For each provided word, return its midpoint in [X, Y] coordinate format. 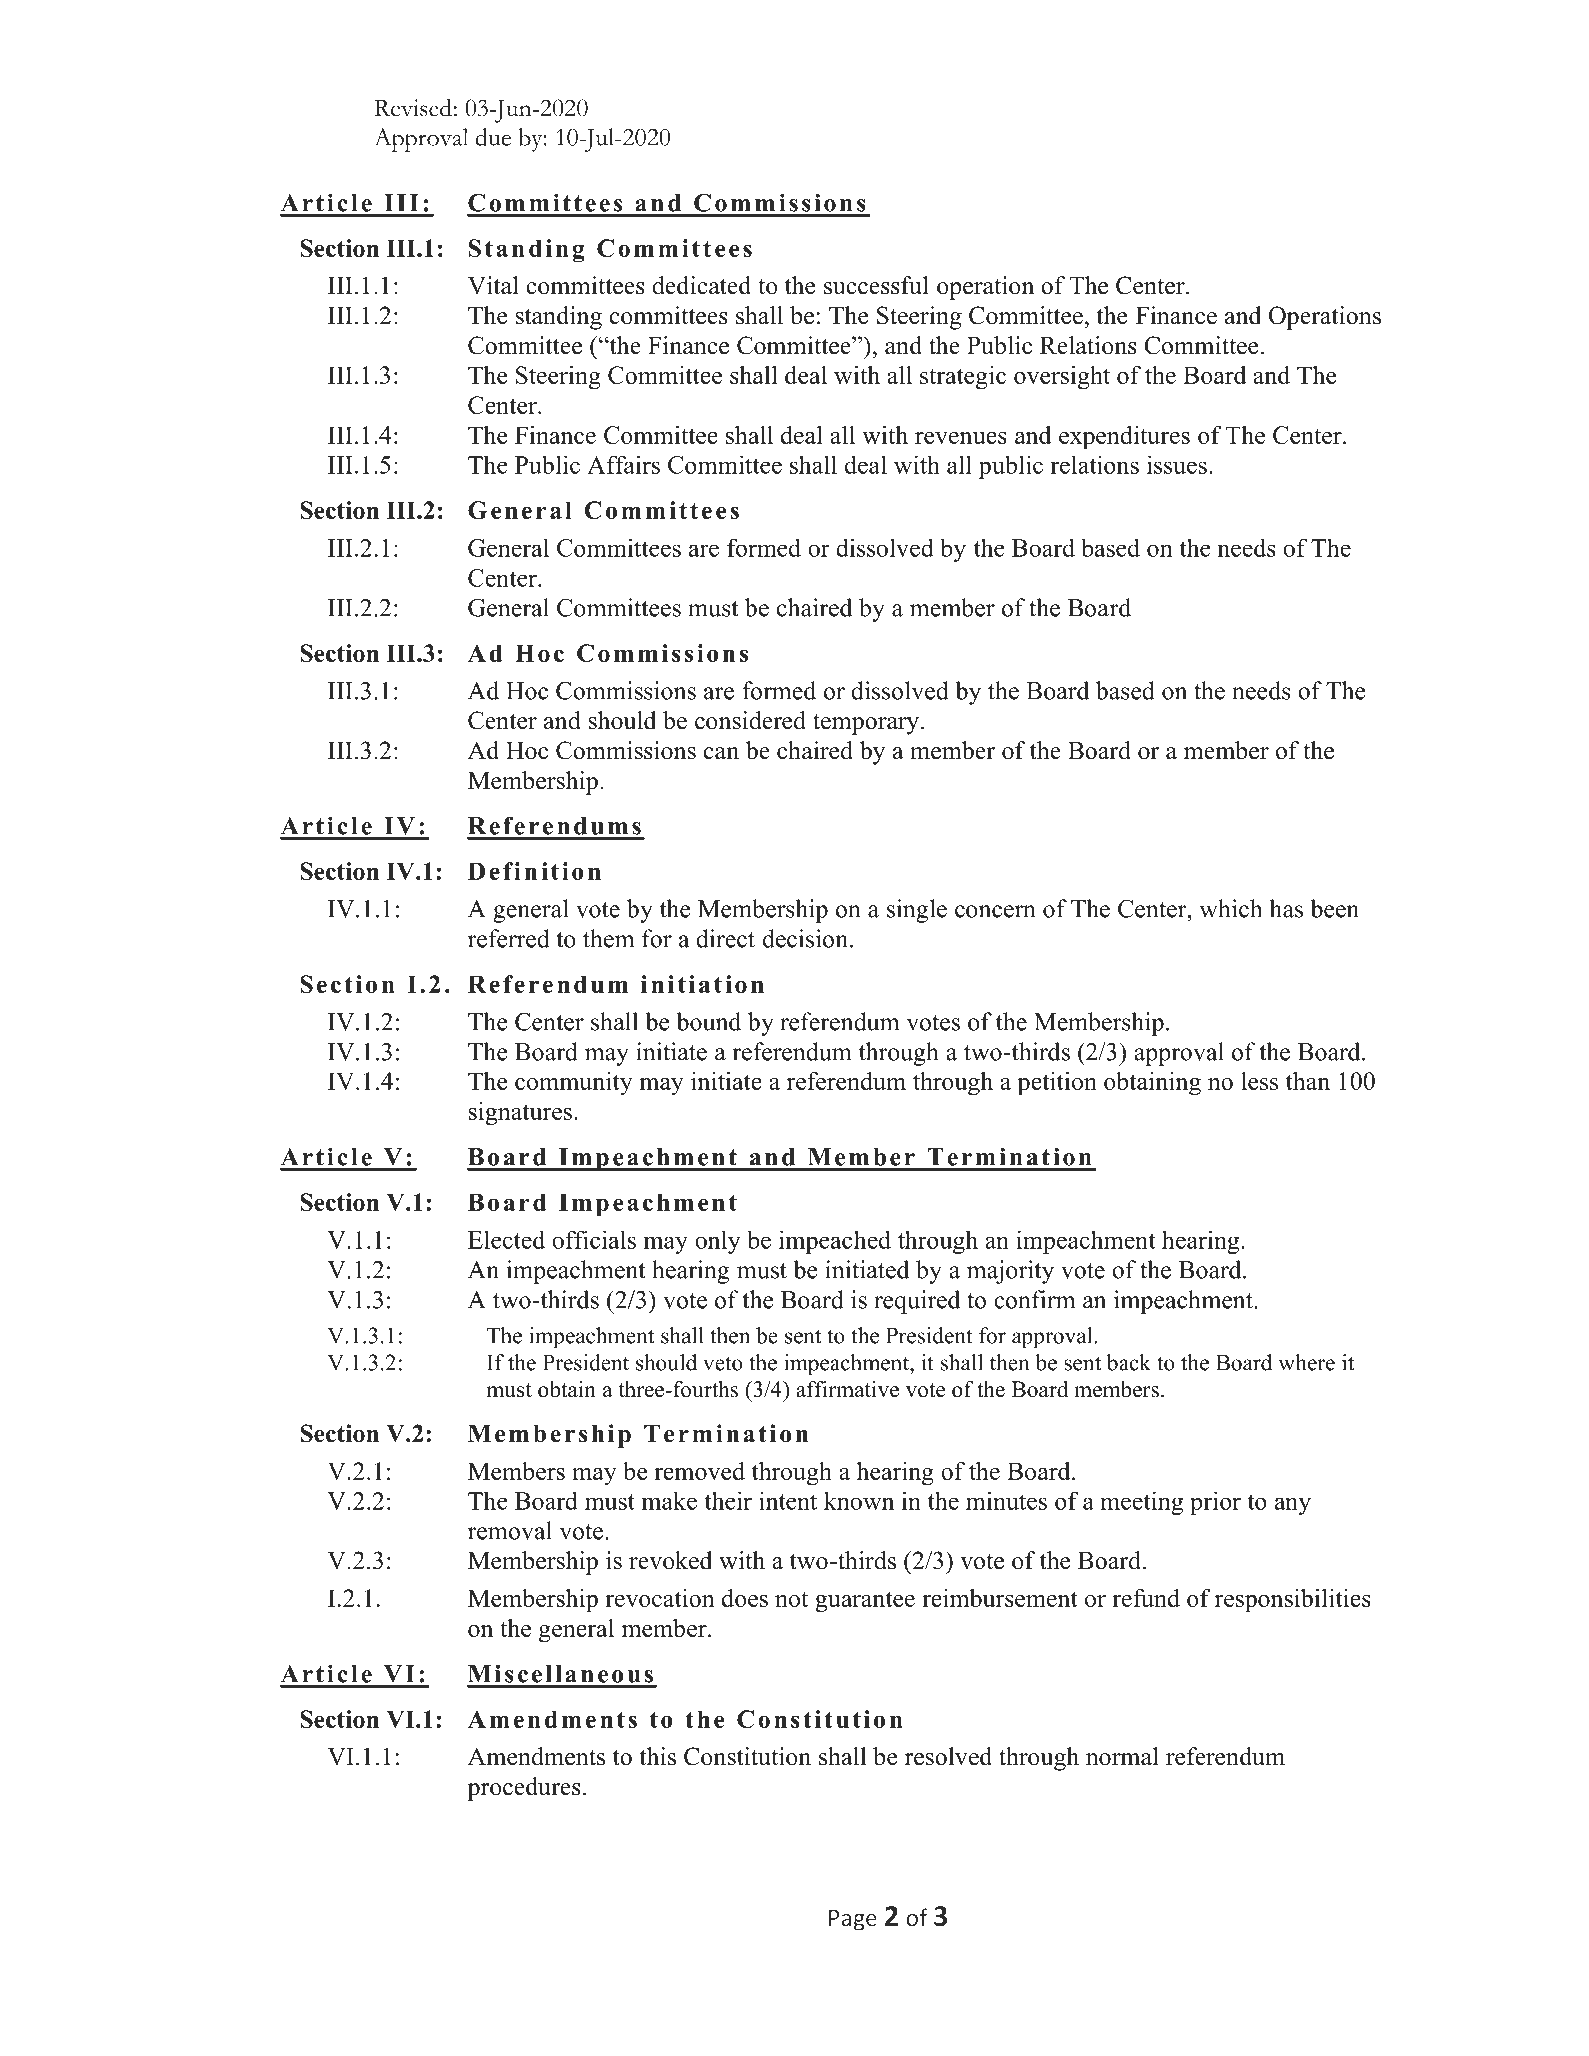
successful [876, 285]
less [1259, 1081]
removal [510, 1530]
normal [1122, 1756]
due [493, 137]
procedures [524, 1789]
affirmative [847, 1389]
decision [805, 938]
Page [853, 1920]
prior [1215, 1503]
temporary [867, 724]
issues [1177, 464]
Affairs [623, 464]
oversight [1062, 378]
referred [509, 938]
